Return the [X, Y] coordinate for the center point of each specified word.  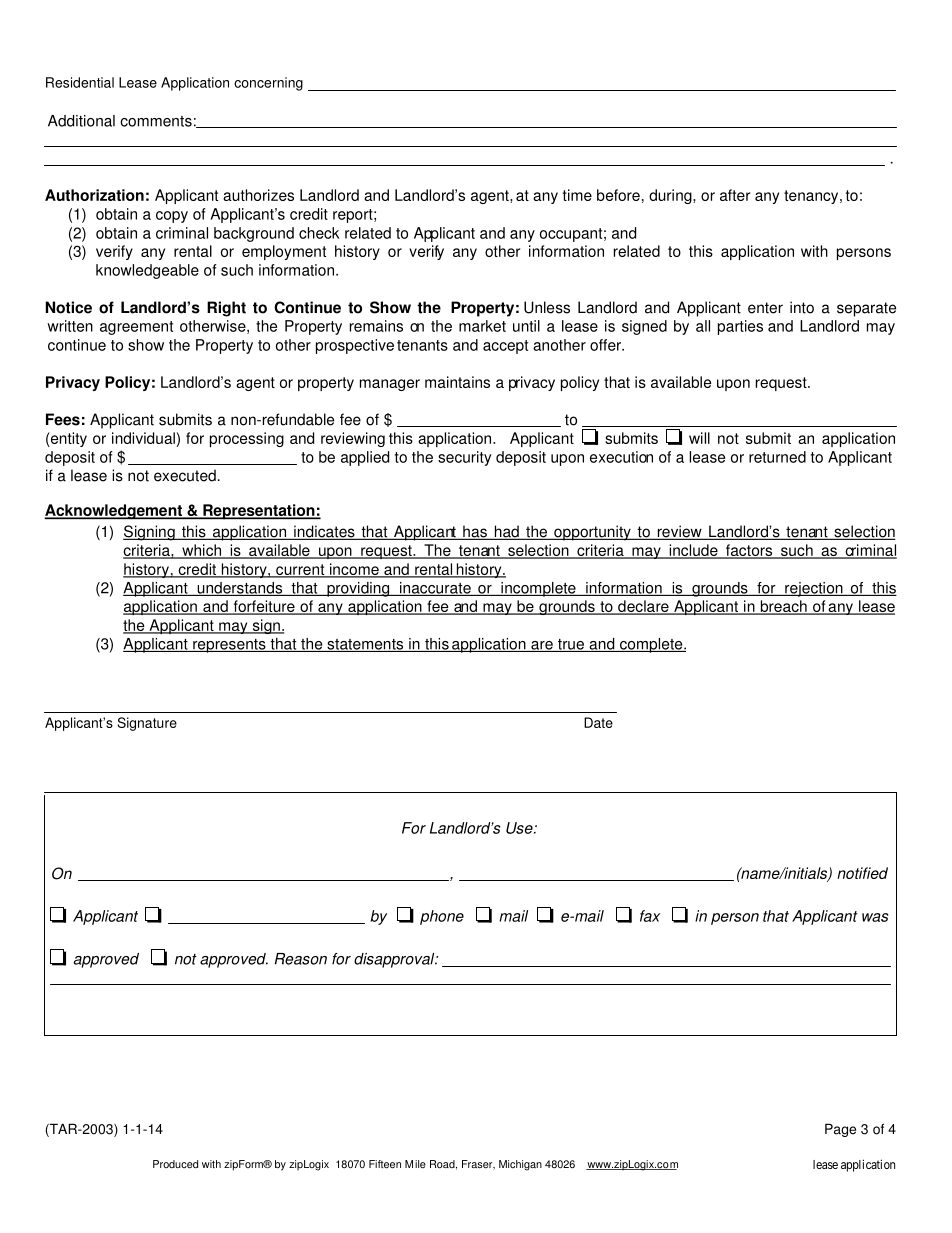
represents [229, 646]
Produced [175, 1164]
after [735, 195]
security [464, 458]
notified [862, 873]
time [577, 195]
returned [777, 457]
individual [143, 438]
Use [520, 828]
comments [156, 121]
